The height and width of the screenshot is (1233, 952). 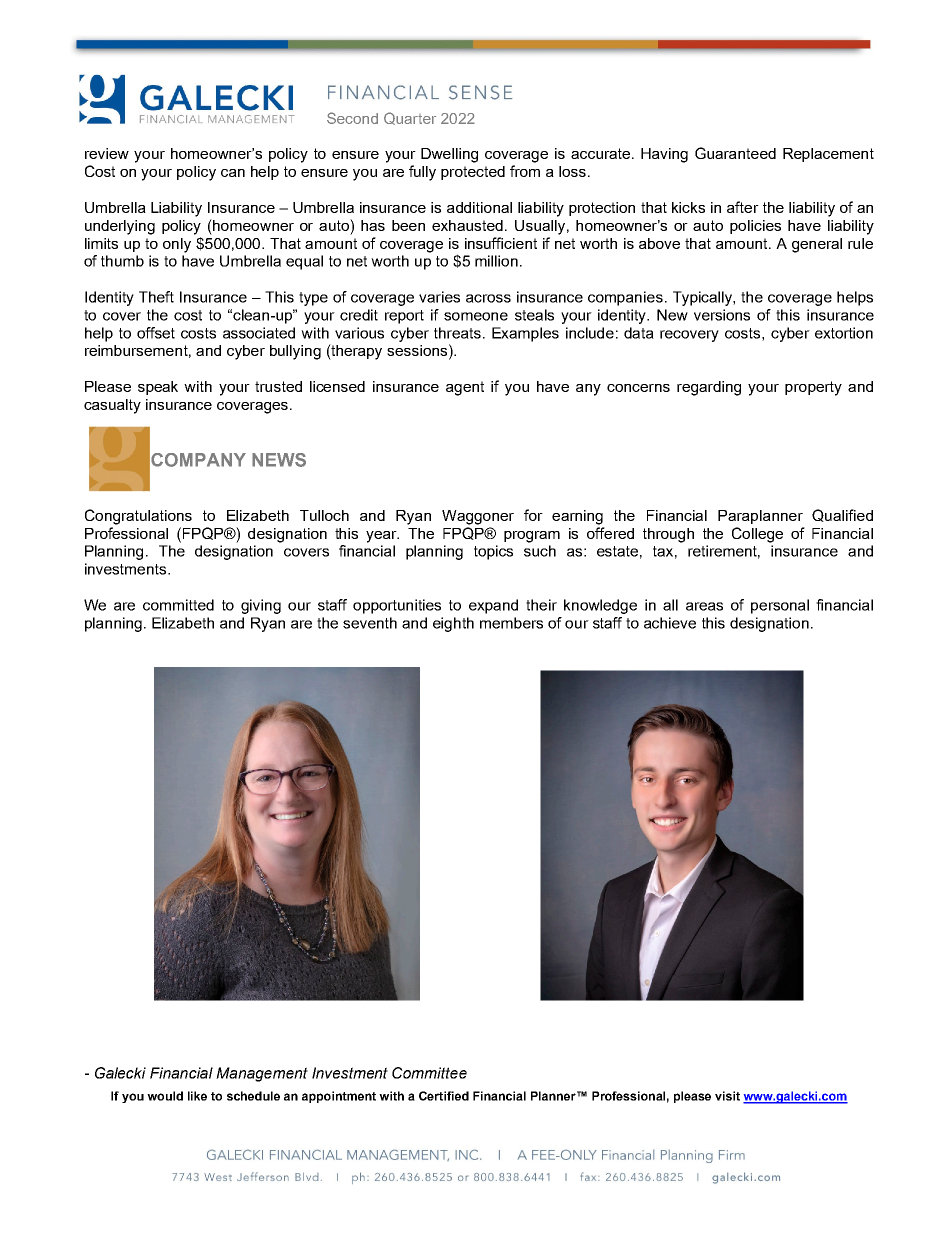 I want to click on committed, so click(x=178, y=605).
